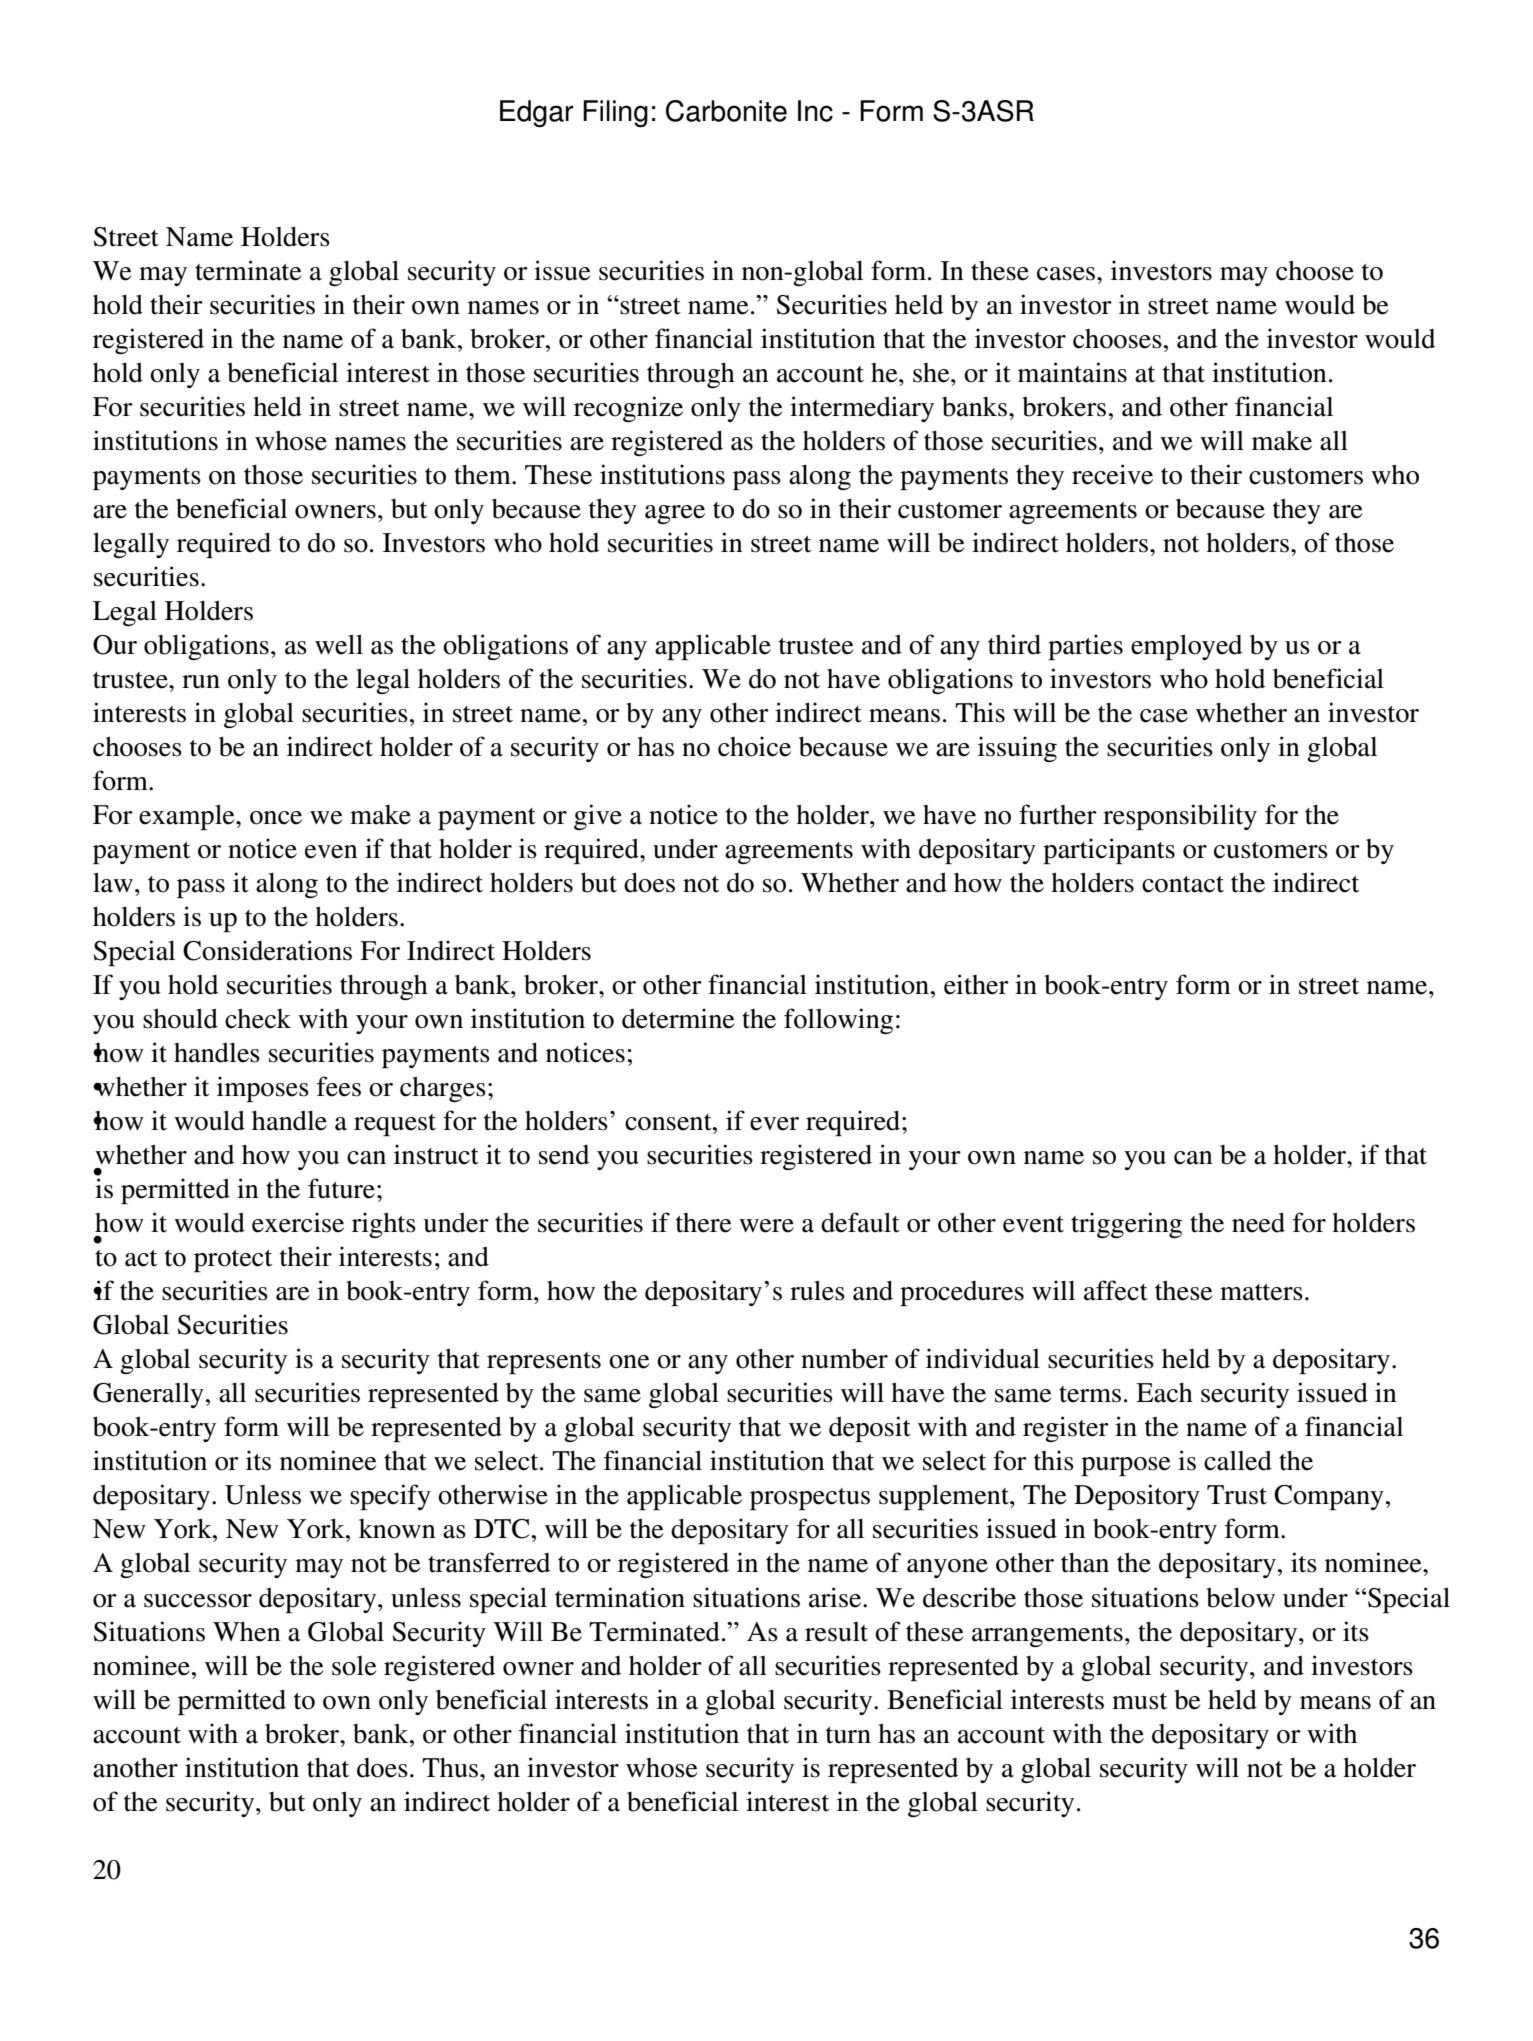 This document has height=2041, width=1533. Describe the element at coordinates (726, 111) in the document. I see `Carbonite` at that location.
